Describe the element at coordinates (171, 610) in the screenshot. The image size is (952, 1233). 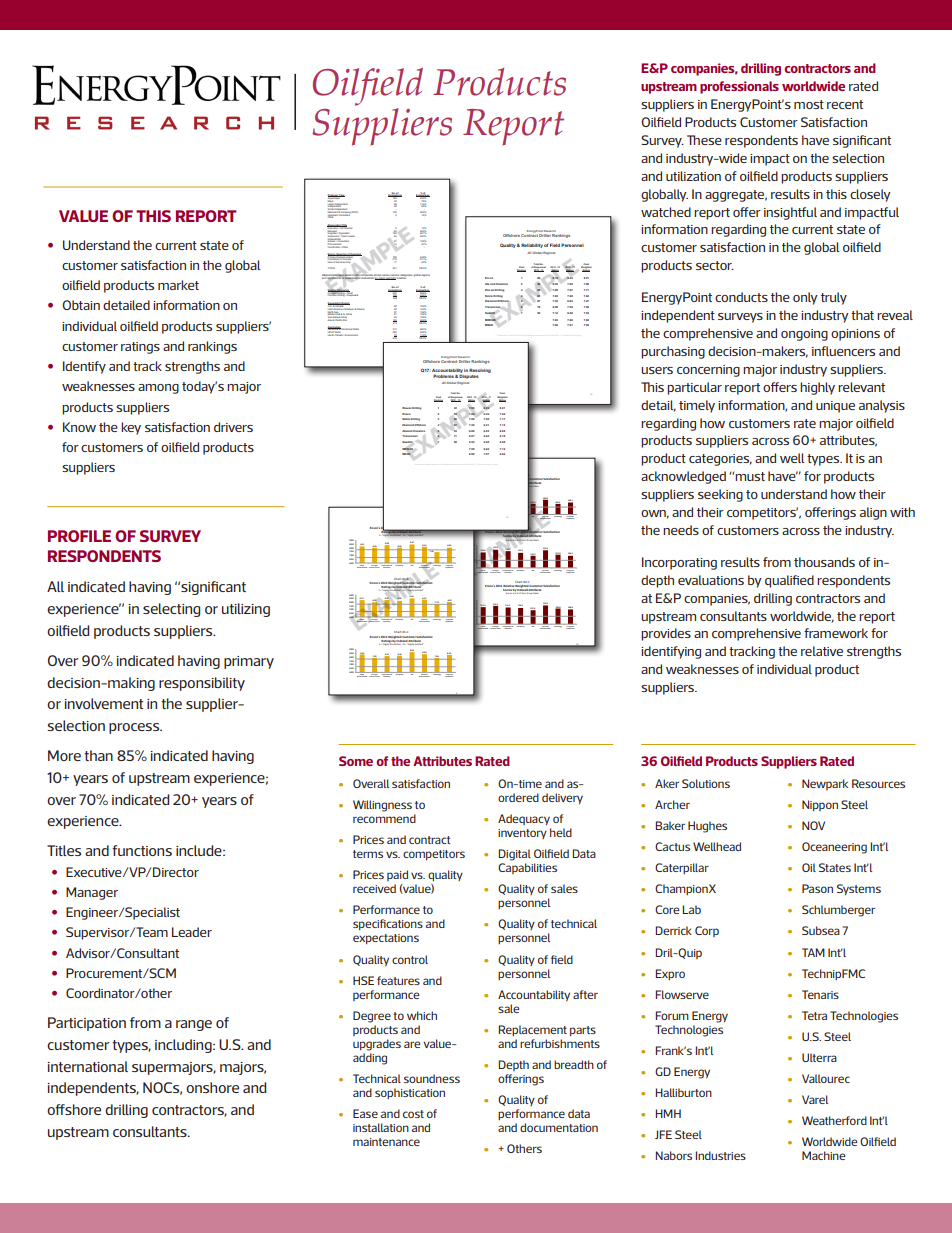
I see `selecting` at that location.
